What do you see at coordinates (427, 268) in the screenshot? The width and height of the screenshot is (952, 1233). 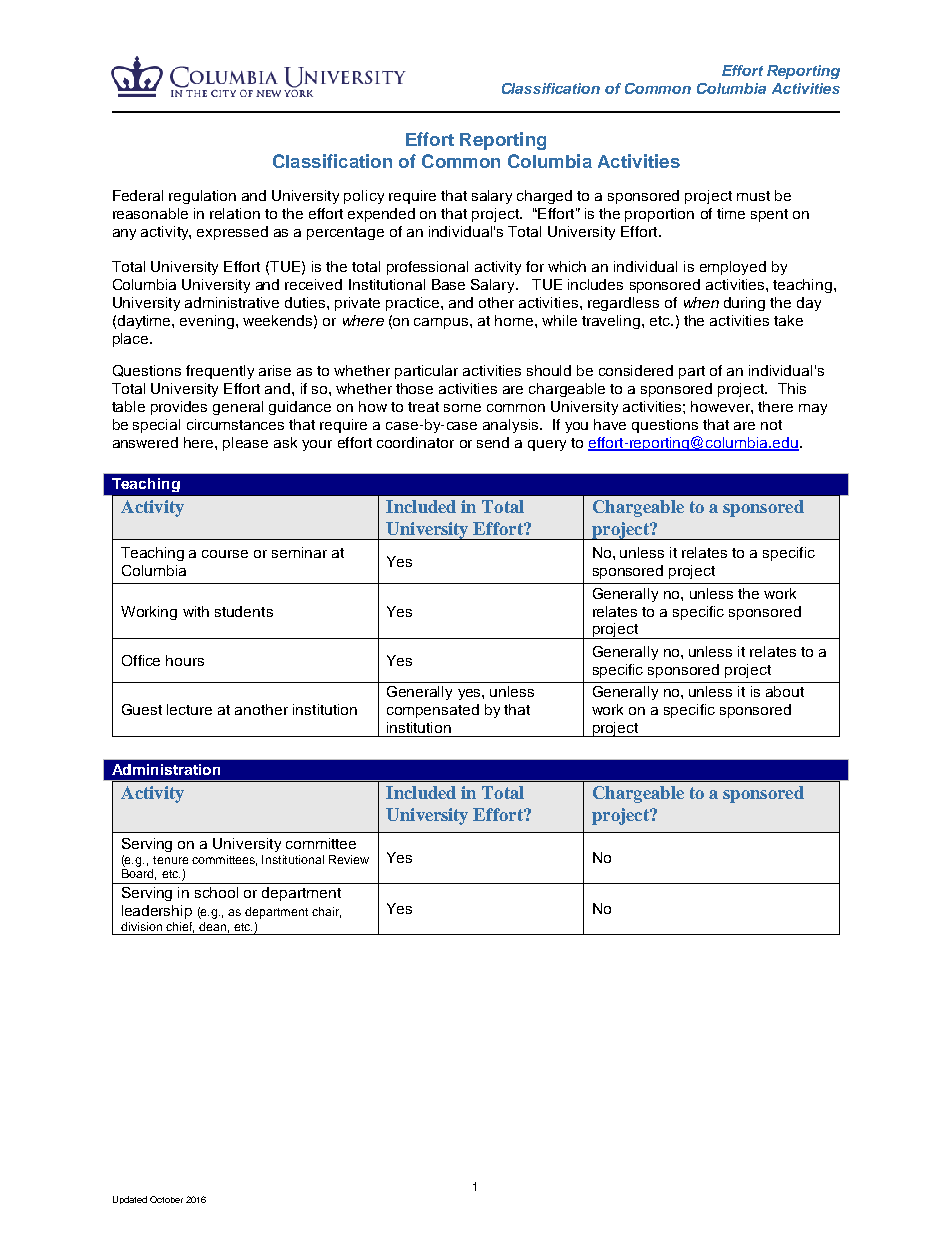 I see `professional` at bounding box center [427, 268].
